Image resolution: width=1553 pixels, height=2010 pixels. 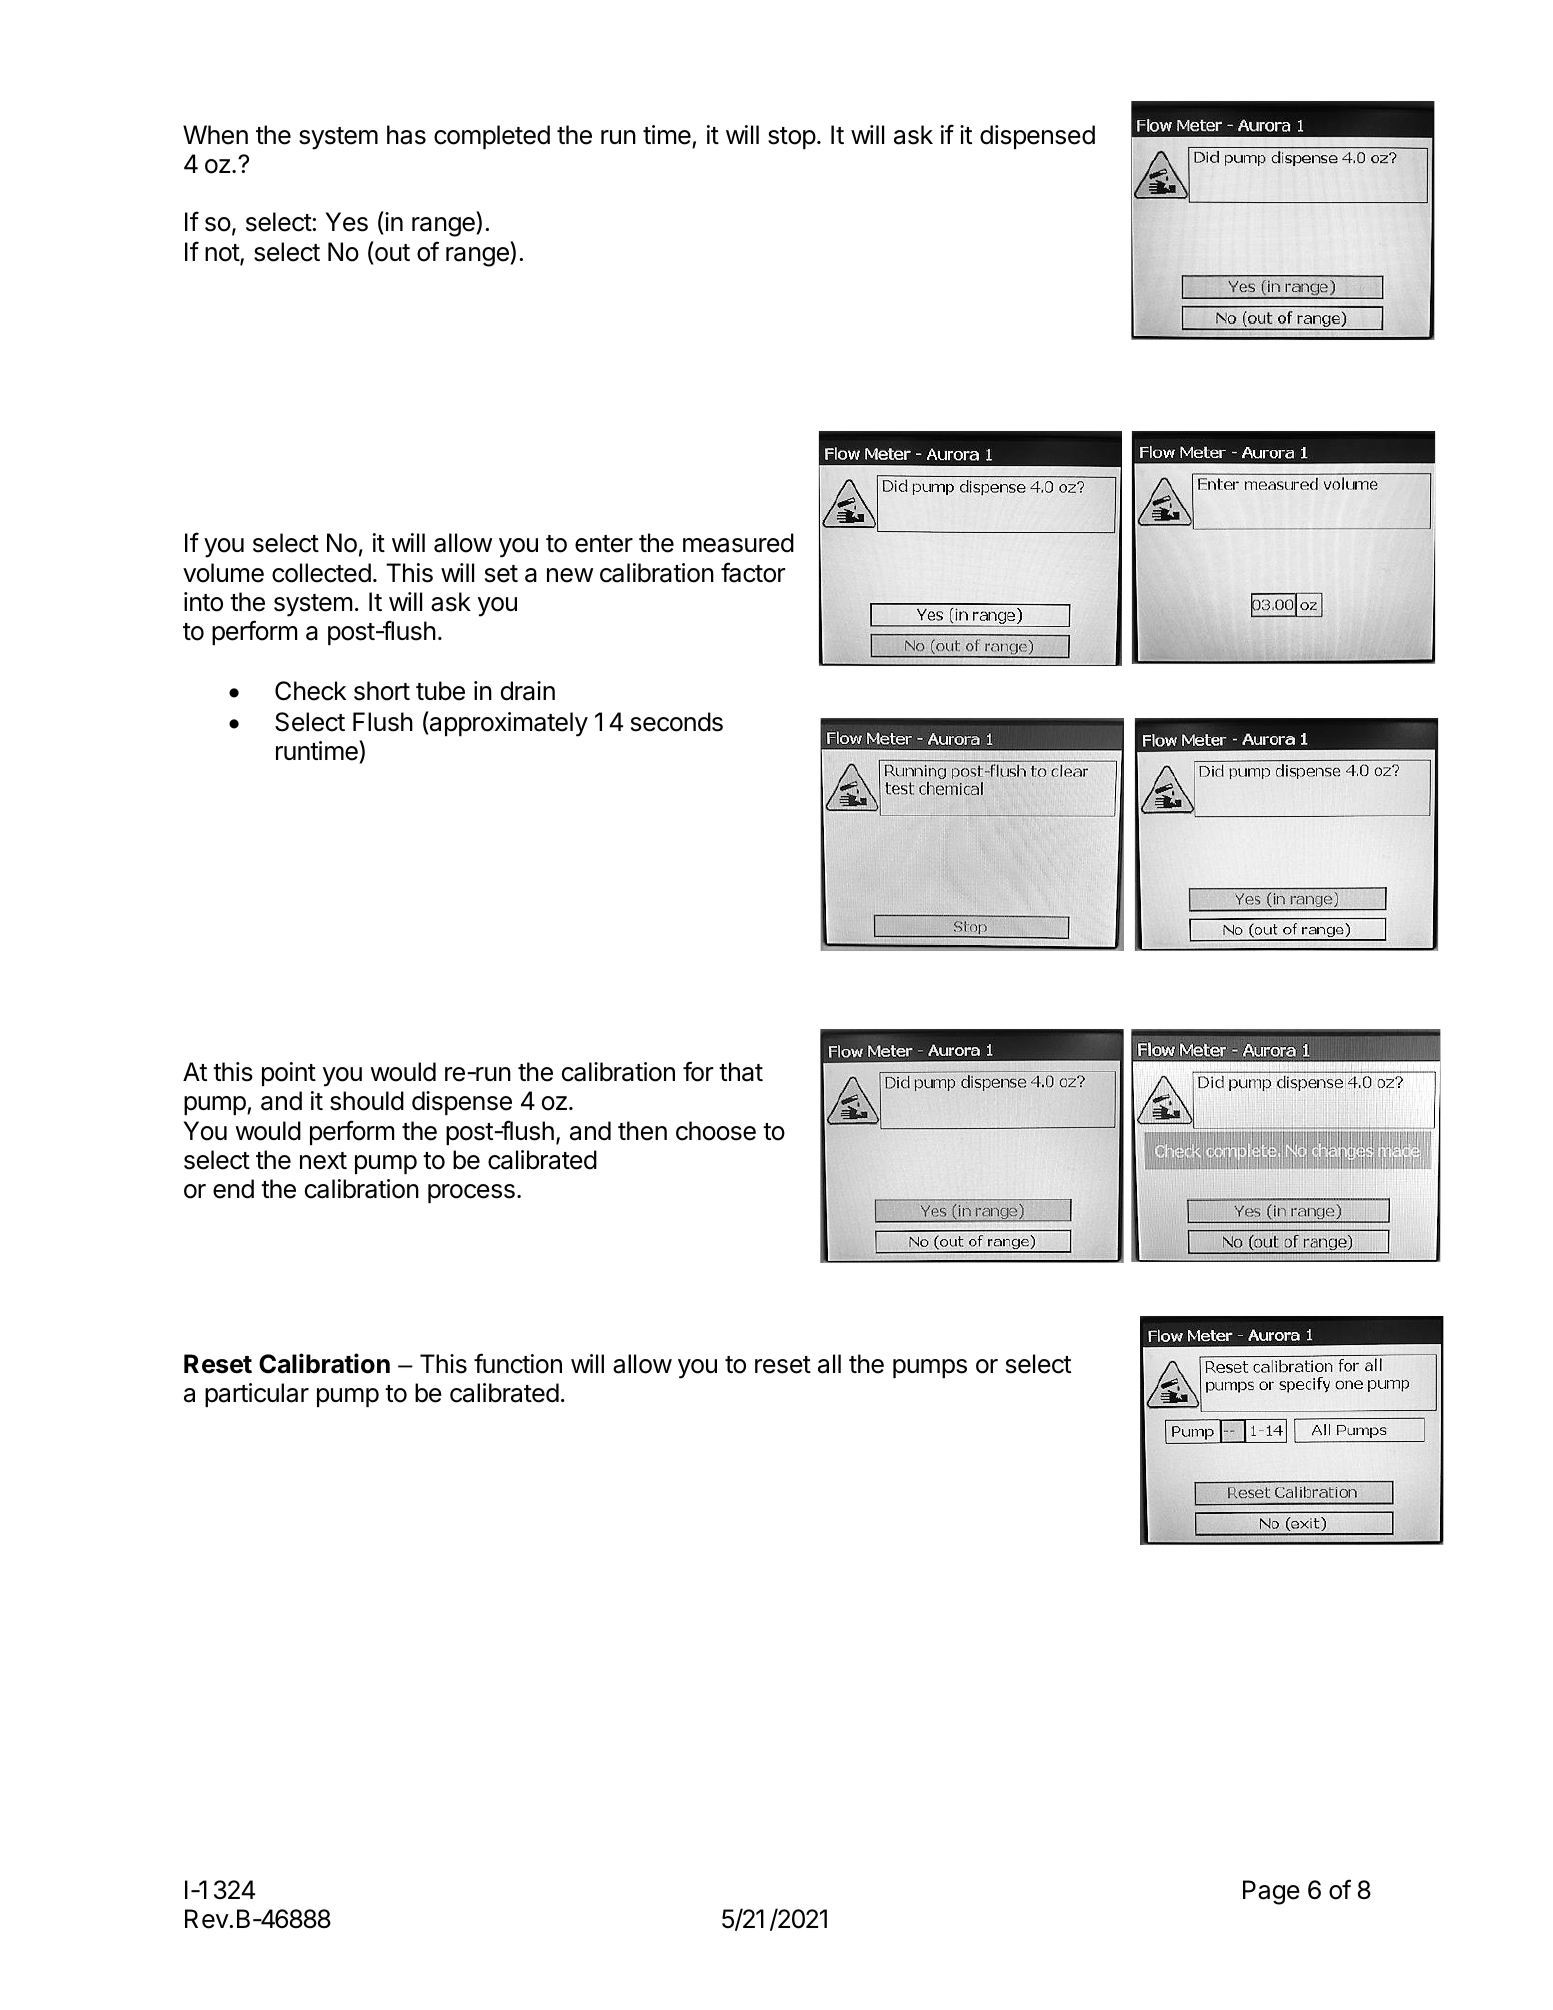 What do you see at coordinates (1271, 1892) in the screenshot?
I see `Page` at bounding box center [1271, 1892].
